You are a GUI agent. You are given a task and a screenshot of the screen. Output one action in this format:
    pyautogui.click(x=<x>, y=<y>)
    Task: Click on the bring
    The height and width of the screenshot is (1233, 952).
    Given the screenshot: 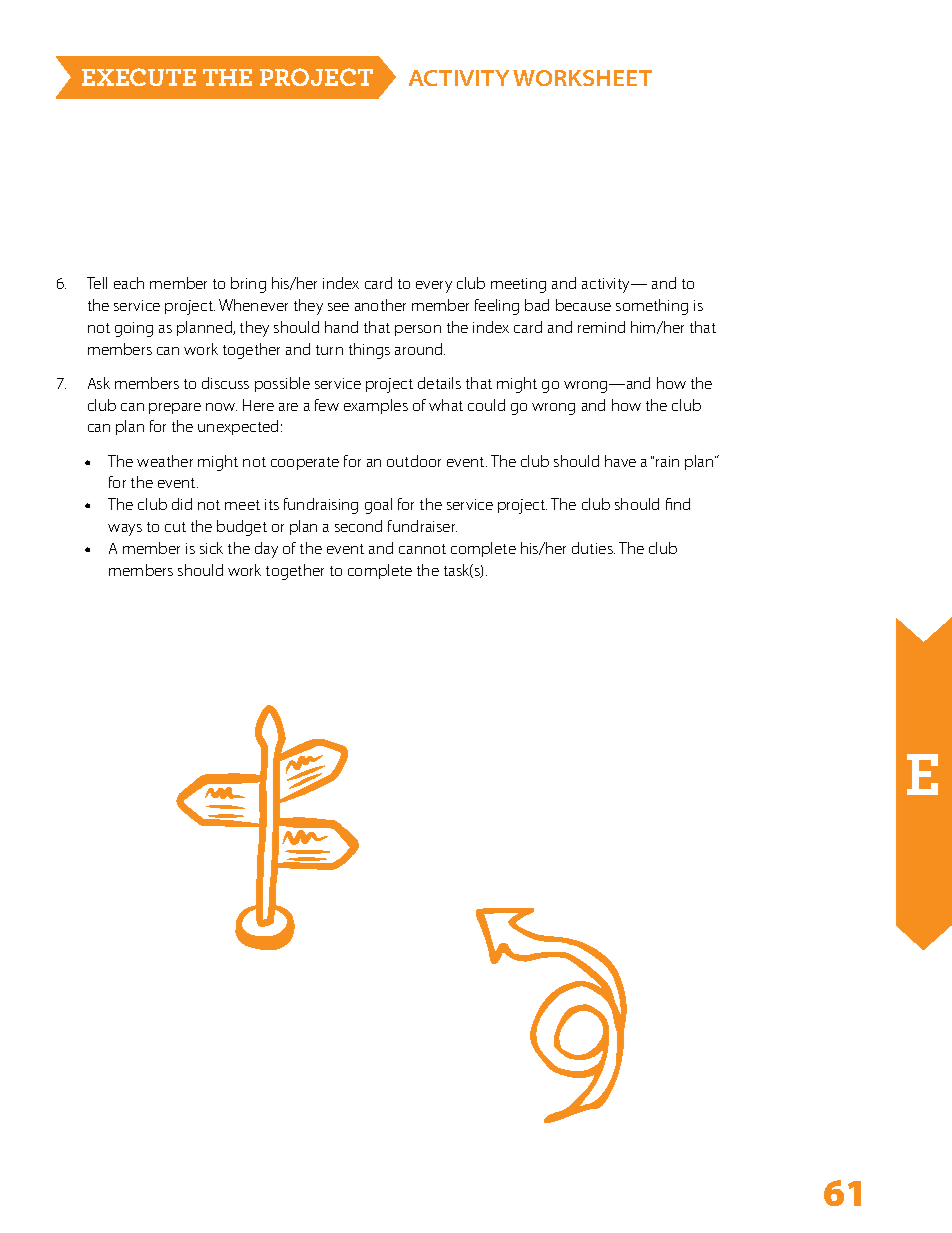 What is the action you would take?
    pyautogui.click(x=248, y=285)
